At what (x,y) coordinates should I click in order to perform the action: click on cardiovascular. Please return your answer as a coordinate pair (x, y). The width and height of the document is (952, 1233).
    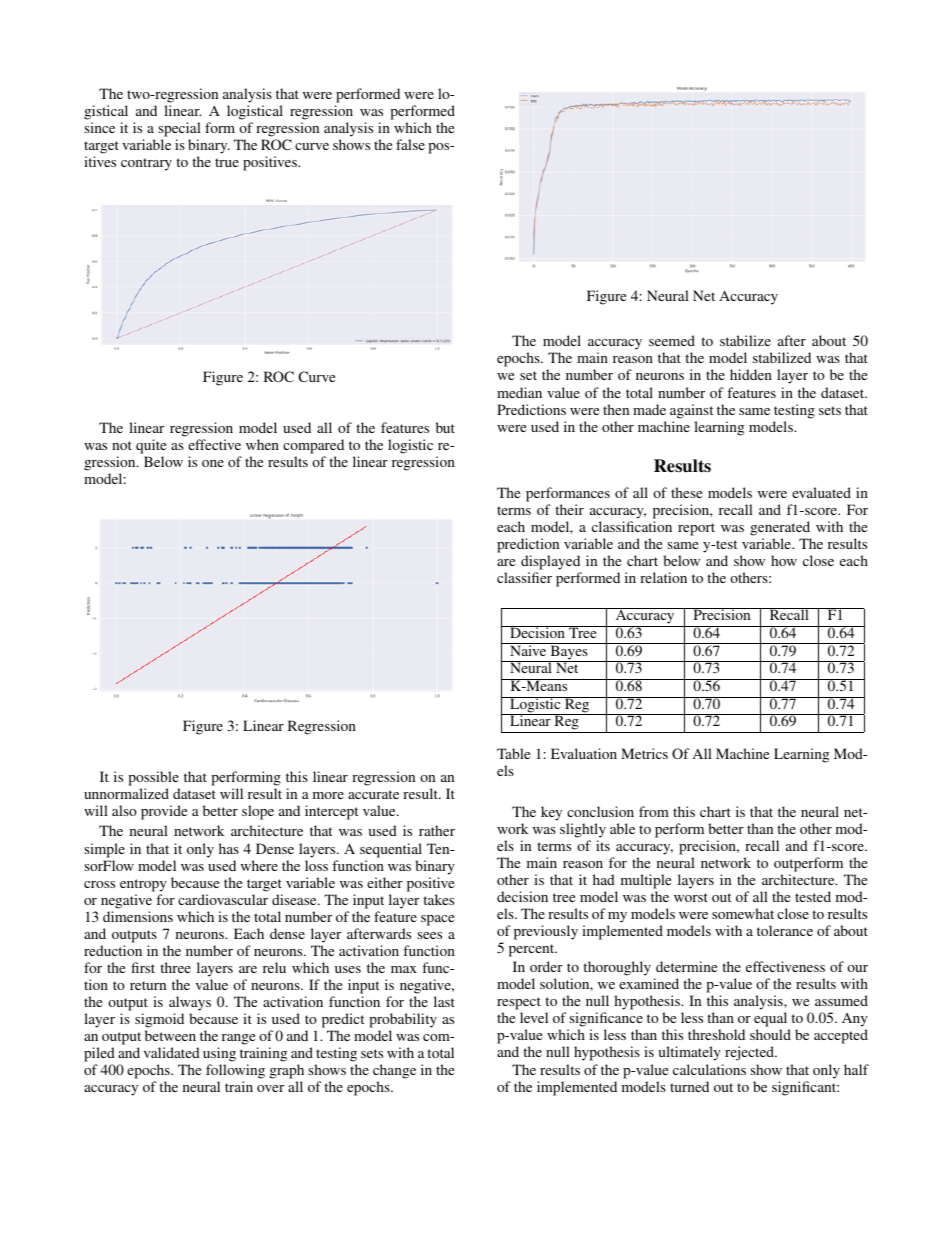
    Looking at the image, I should click on (223, 899).
